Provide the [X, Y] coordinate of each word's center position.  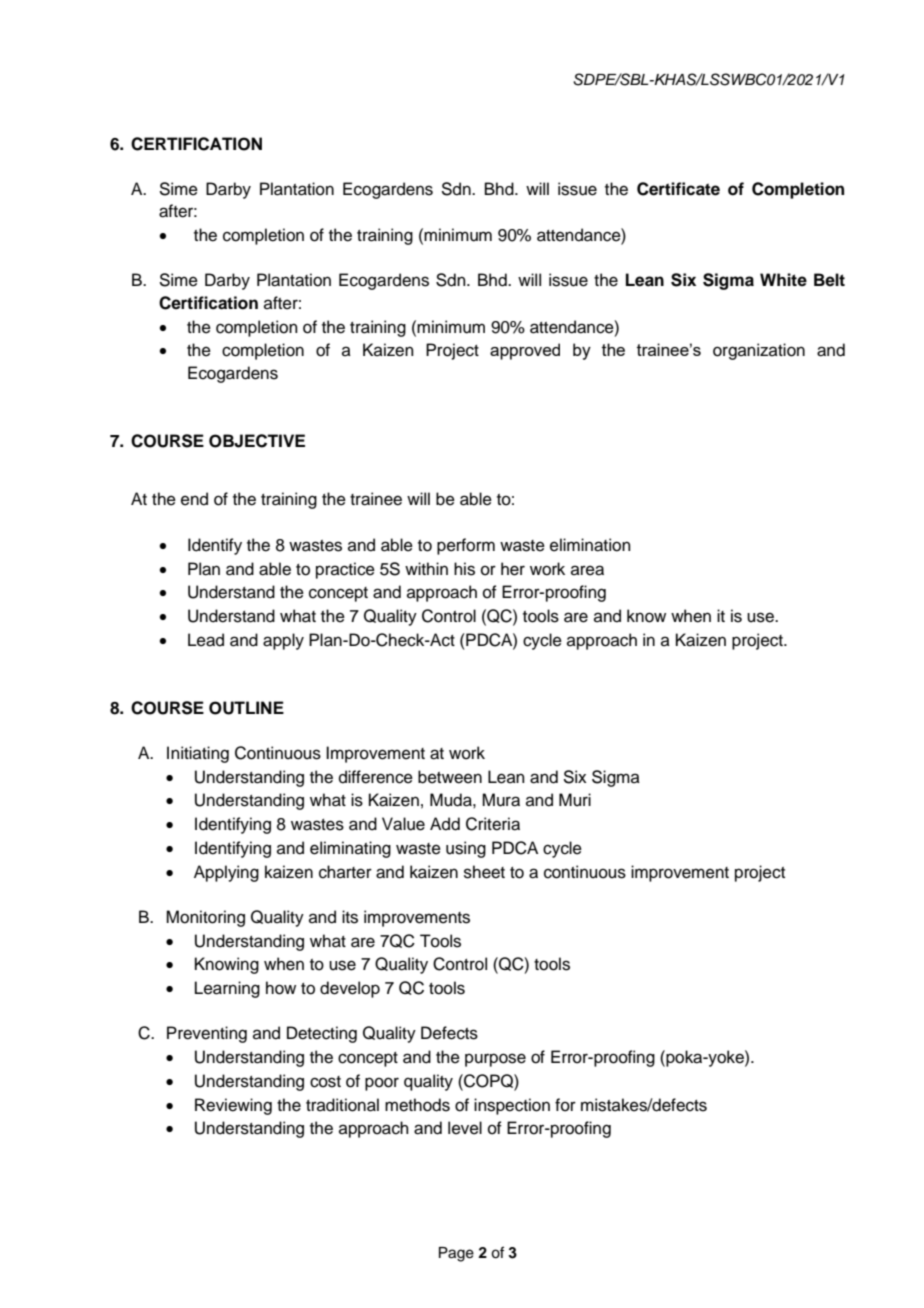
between [450, 777]
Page [456, 1254]
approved [525, 351]
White [783, 280]
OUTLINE [246, 708]
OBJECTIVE [257, 441]
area [587, 570]
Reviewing [233, 1106]
